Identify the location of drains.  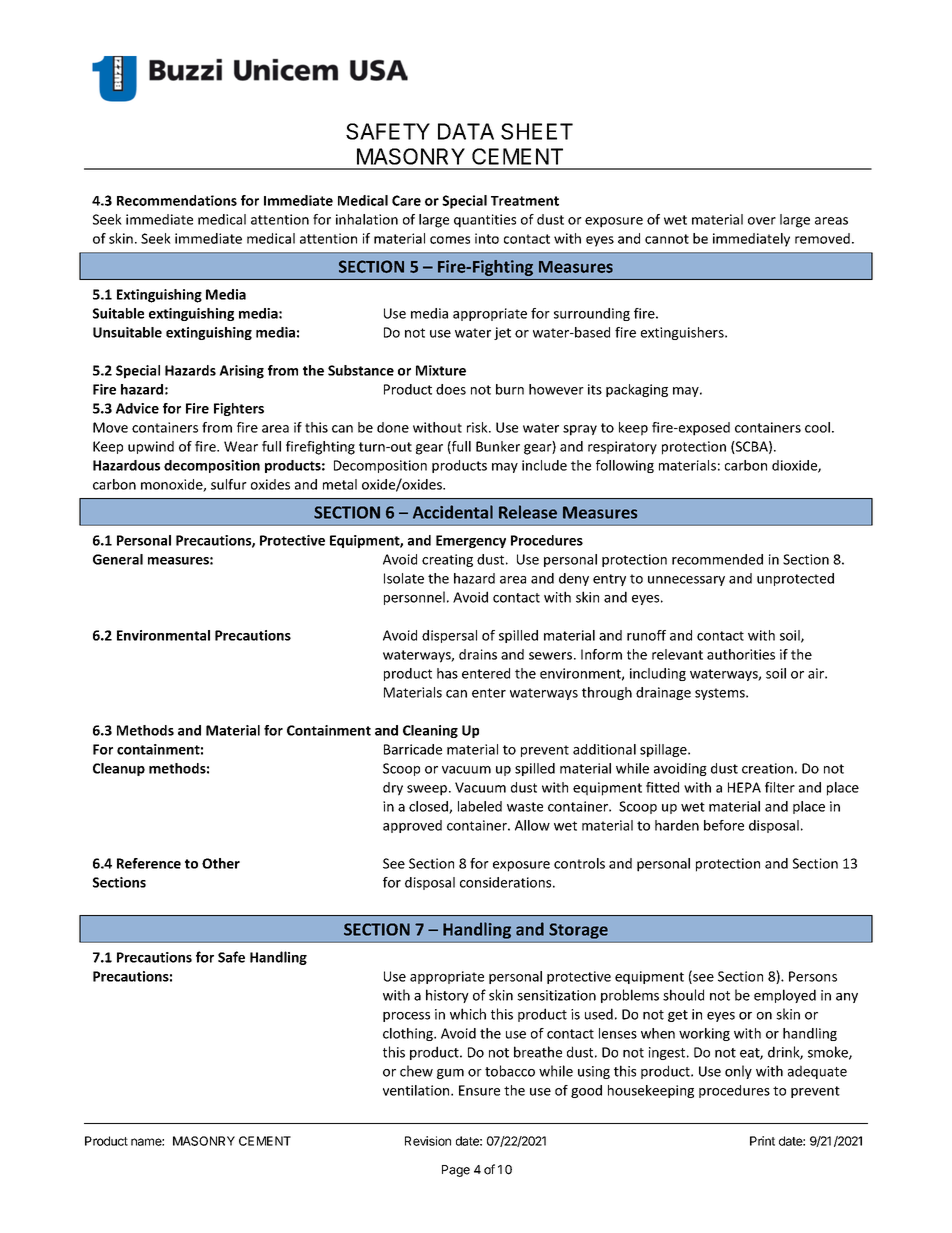
(478, 654).
